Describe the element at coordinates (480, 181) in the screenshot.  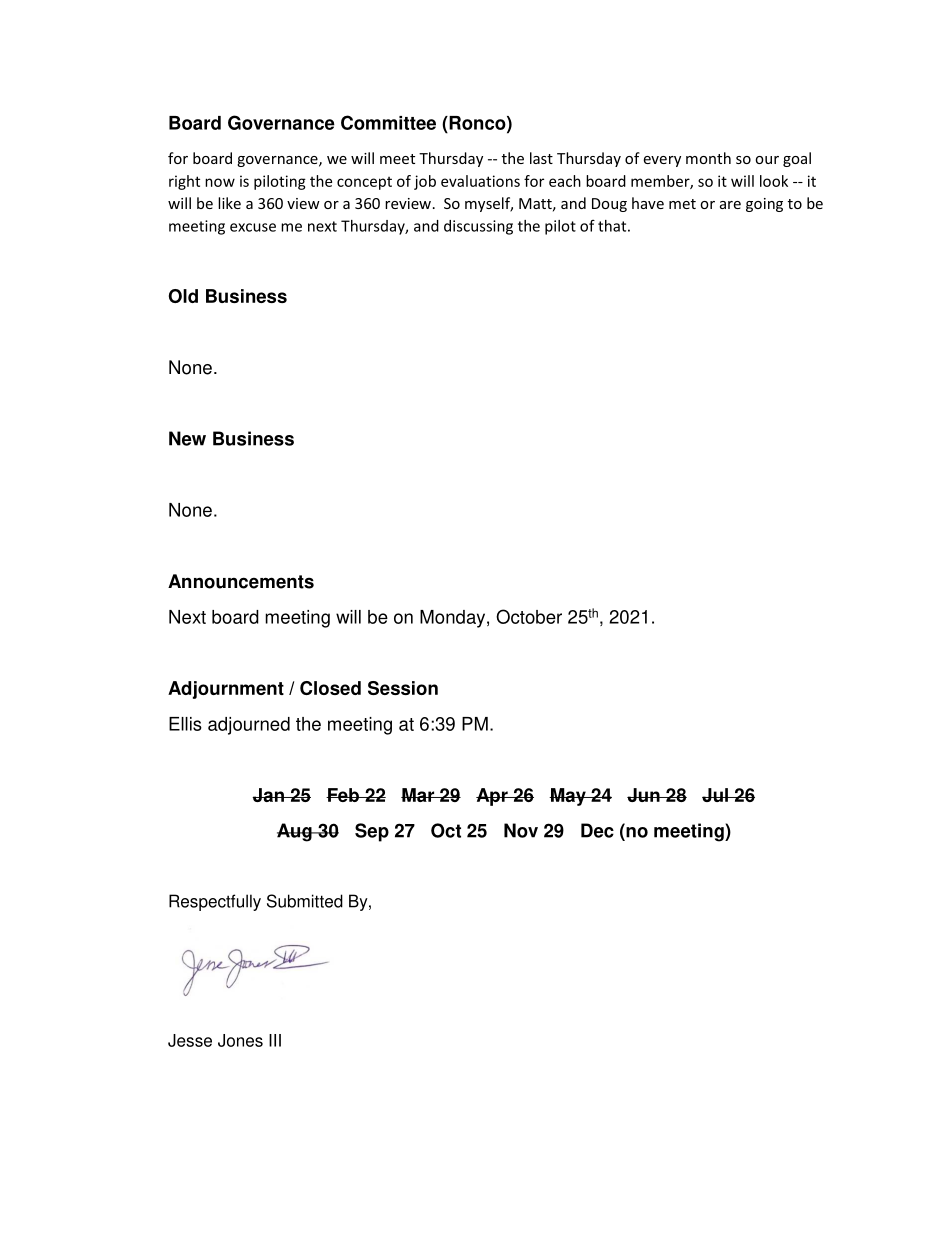
I see `evaluations` at that location.
